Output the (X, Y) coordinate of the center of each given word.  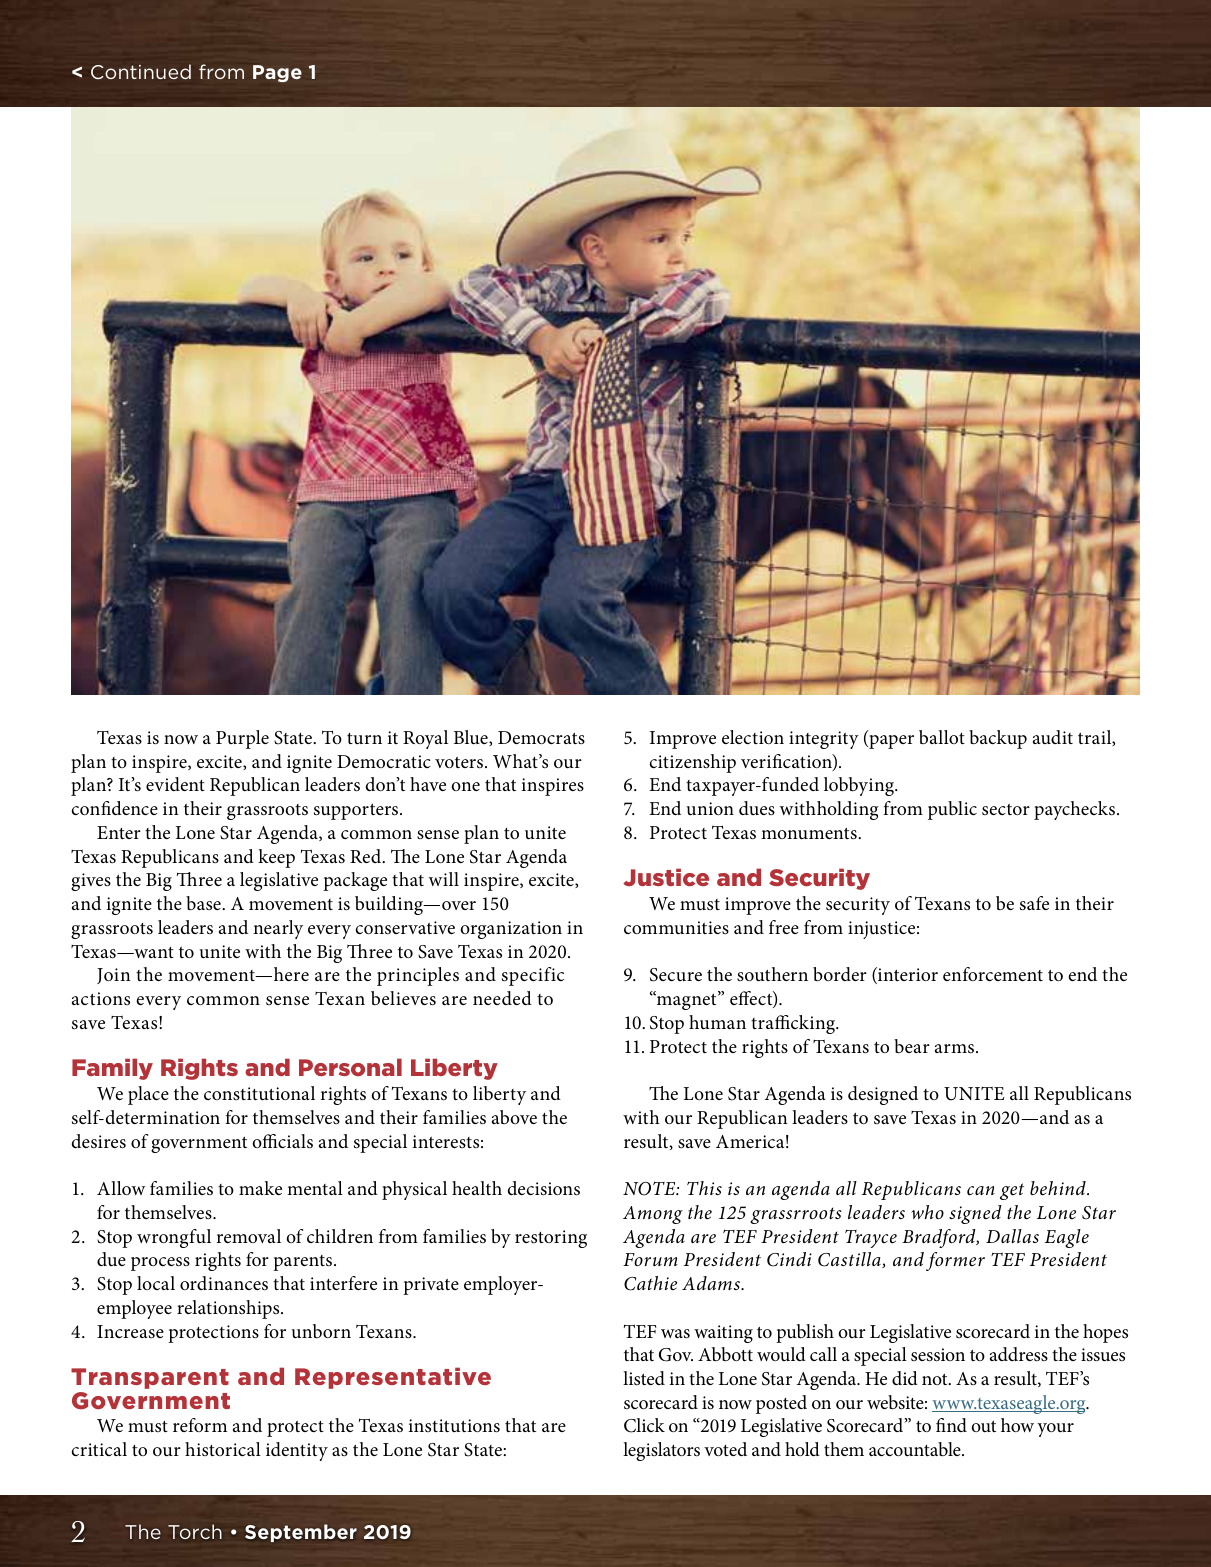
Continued (141, 71)
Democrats (541, 737)
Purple (242, 739)
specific (533, 976)
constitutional (259, 1093)
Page (277, 73)
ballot (942, 737)
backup (998, 739)
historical (223, 1449)
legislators (661, 1451)
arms (956, 1049)
